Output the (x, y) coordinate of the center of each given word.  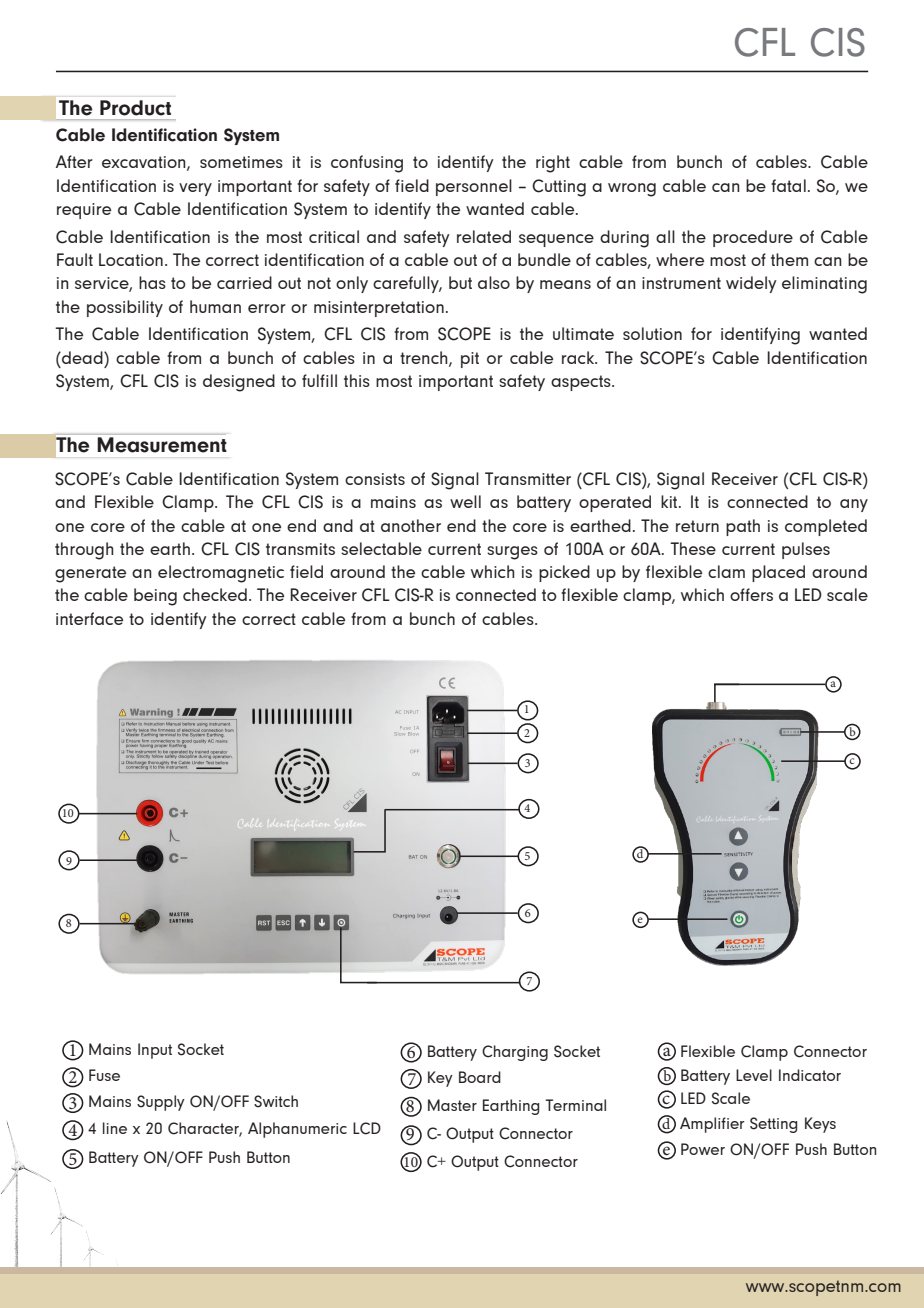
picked (564, 573)
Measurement (162, 445)
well (465, 501)
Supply (161, 1103)
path (743, 527)
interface (89, 618)
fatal (788, 185)
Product (135, 108)
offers (751, 594)
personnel (474, 187)
